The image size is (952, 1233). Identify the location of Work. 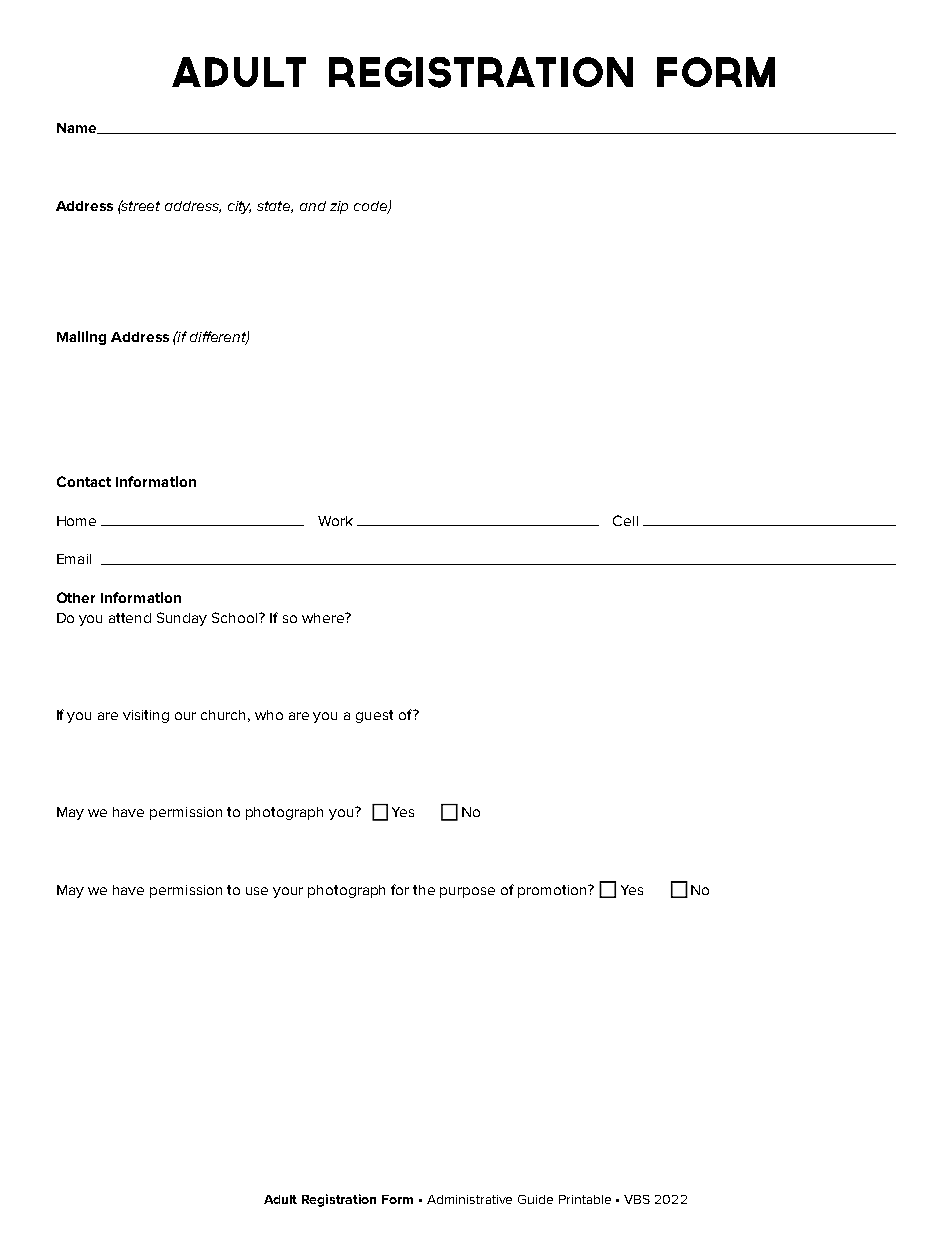
(335, 521).
